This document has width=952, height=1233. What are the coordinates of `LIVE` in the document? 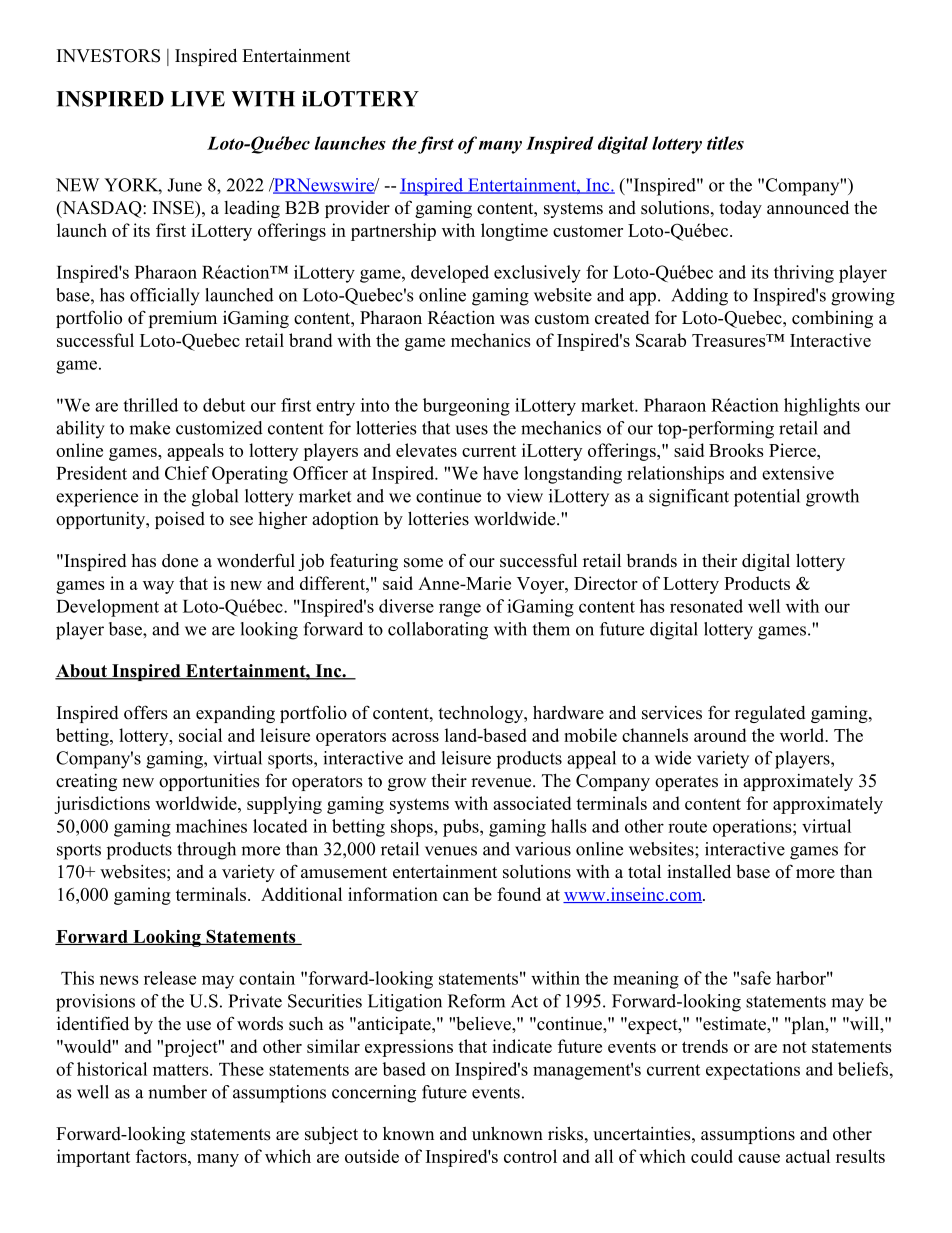 It's located at (198, 99).
